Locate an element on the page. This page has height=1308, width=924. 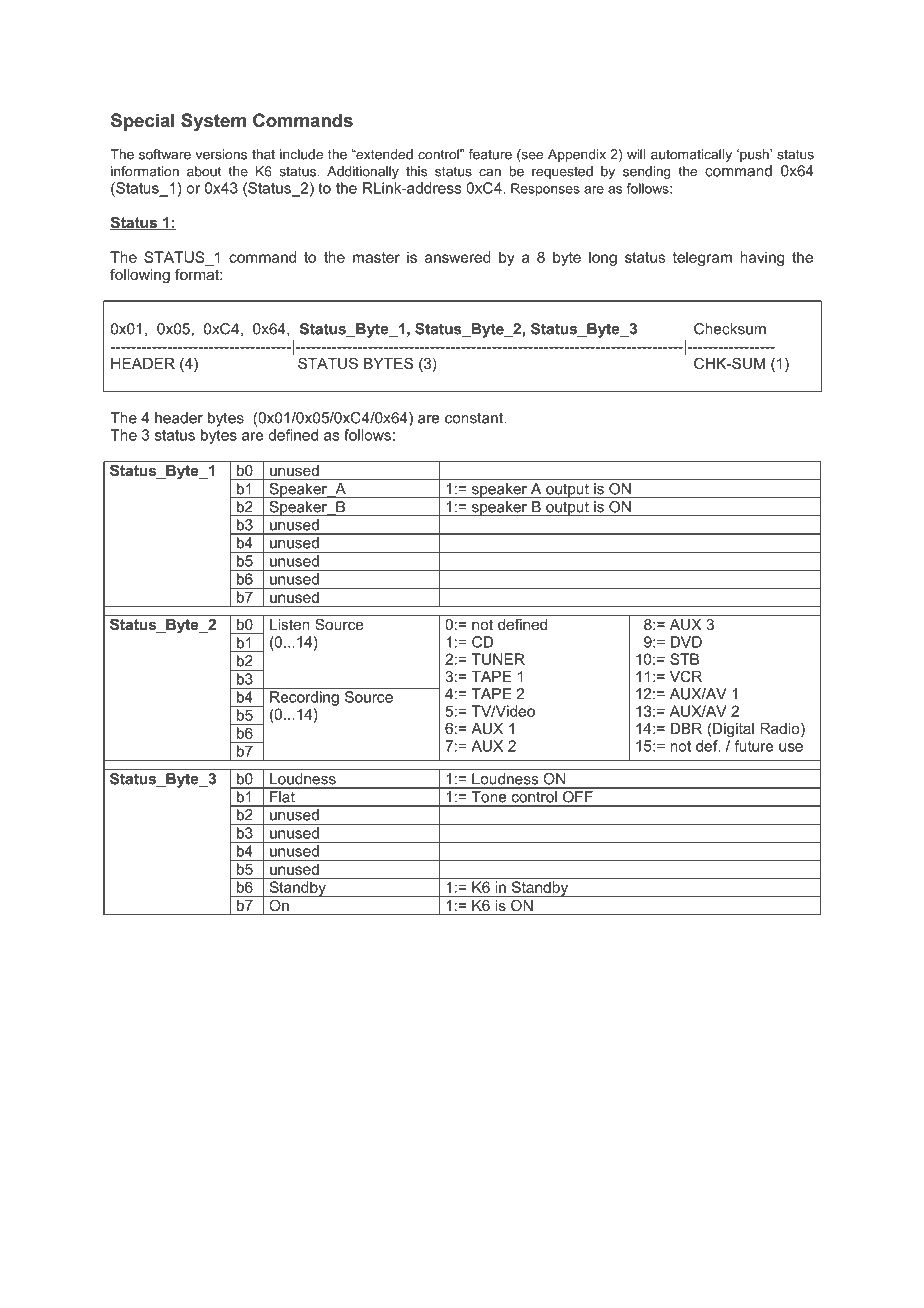
constant is located at coordinates (475, 418).
